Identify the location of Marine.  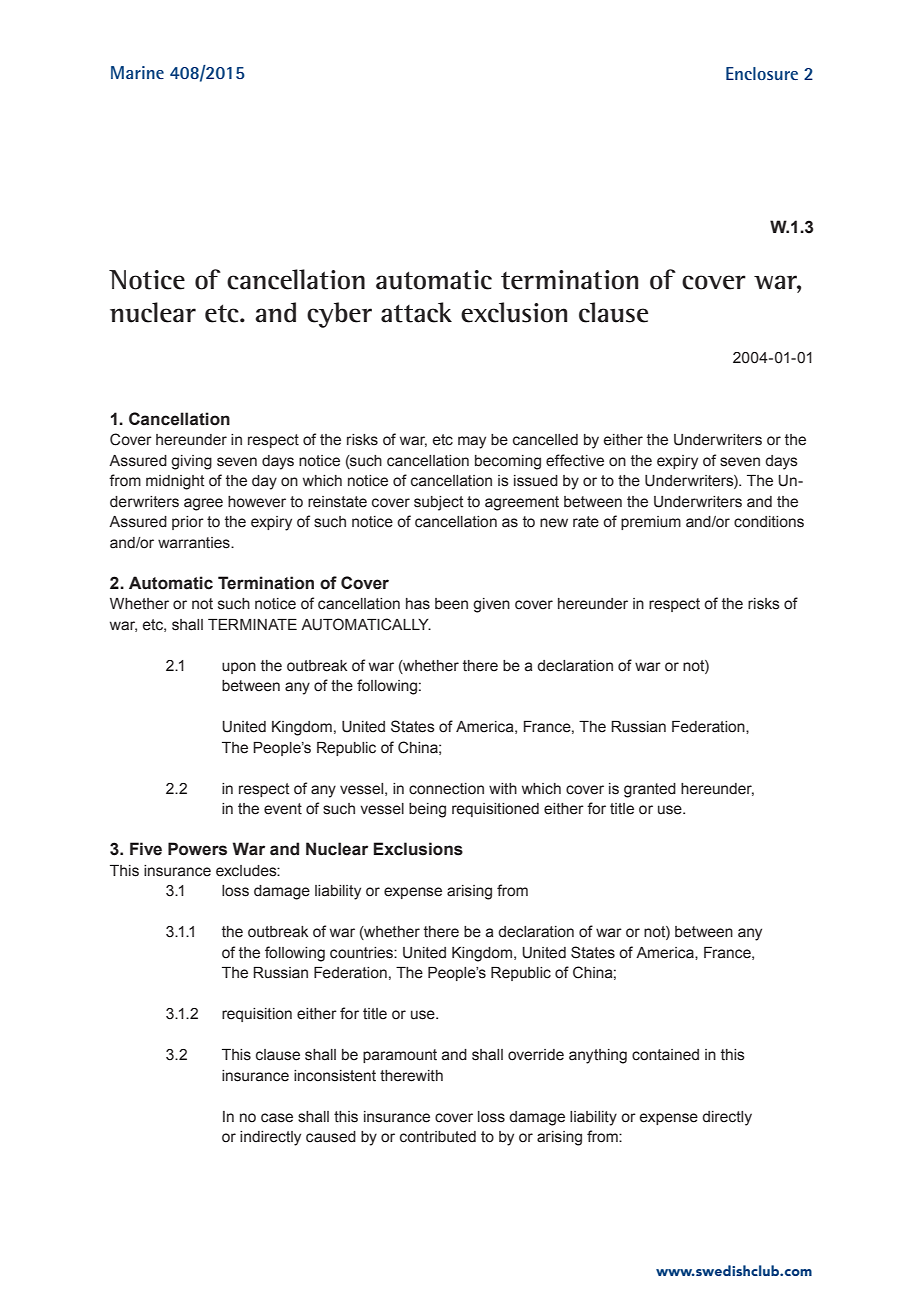
(137, 72).
